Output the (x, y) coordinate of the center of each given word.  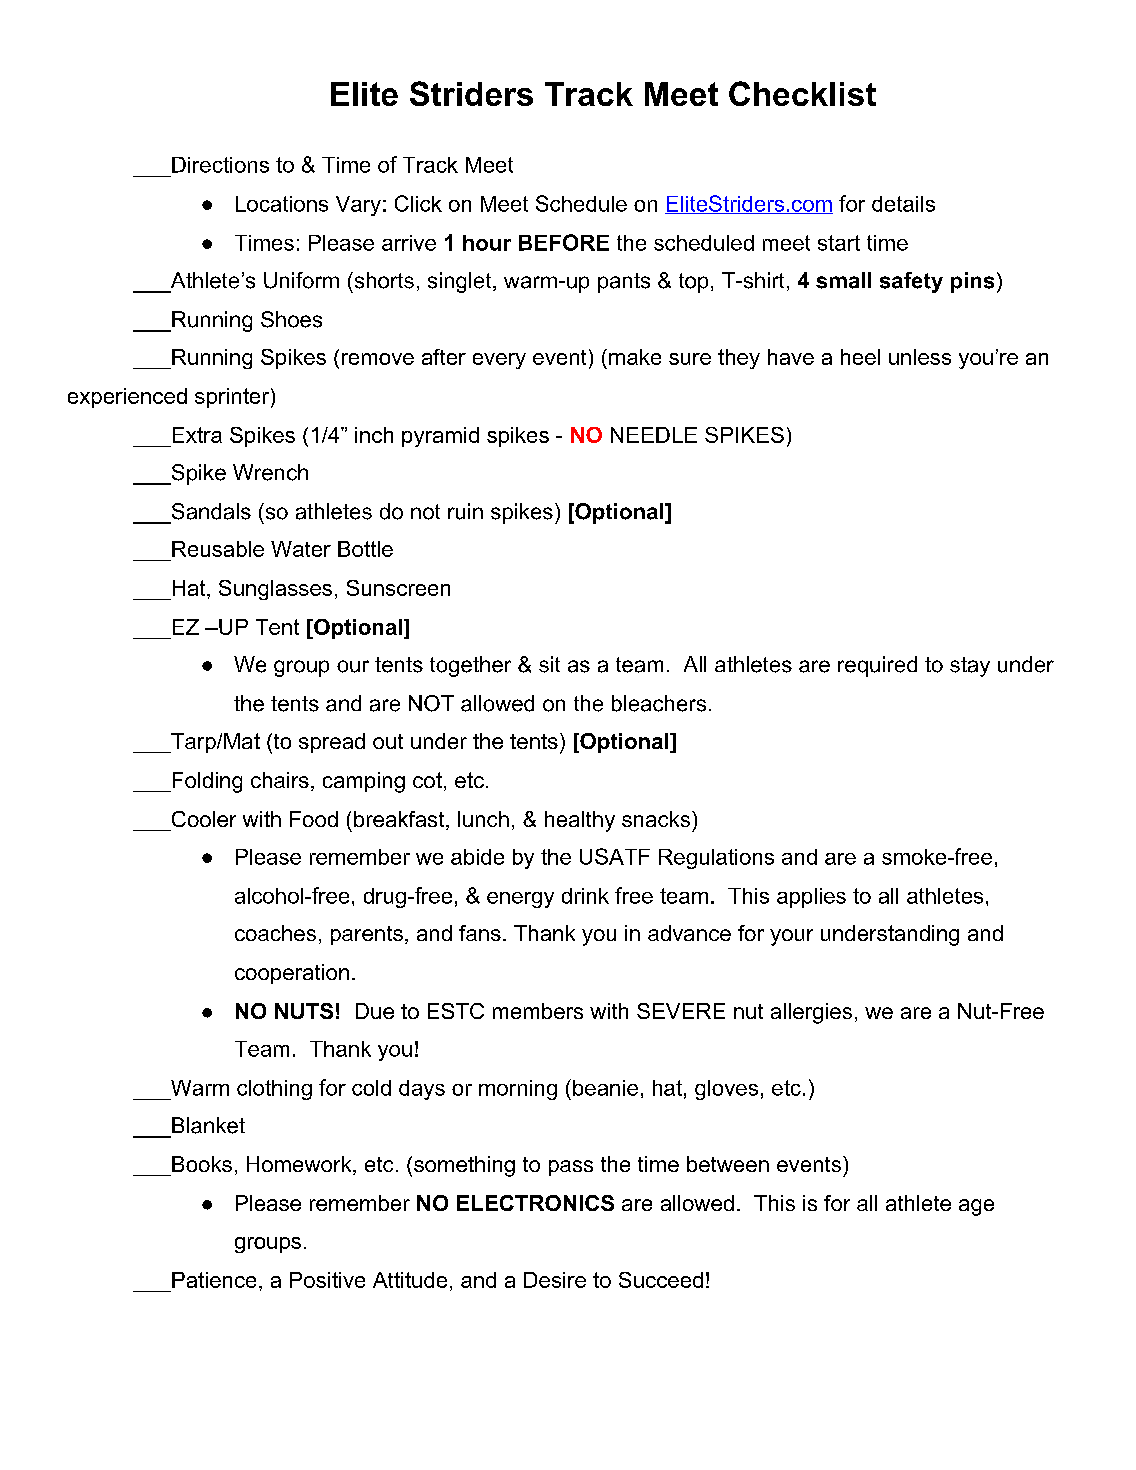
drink (585, 896)
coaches (275, 933)
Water (301, 549)
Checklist (802, 93)
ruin (465, 511)
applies (811, 898)
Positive (327, 1280)
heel (860, 357)
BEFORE (564, 242)
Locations (282, 204)
